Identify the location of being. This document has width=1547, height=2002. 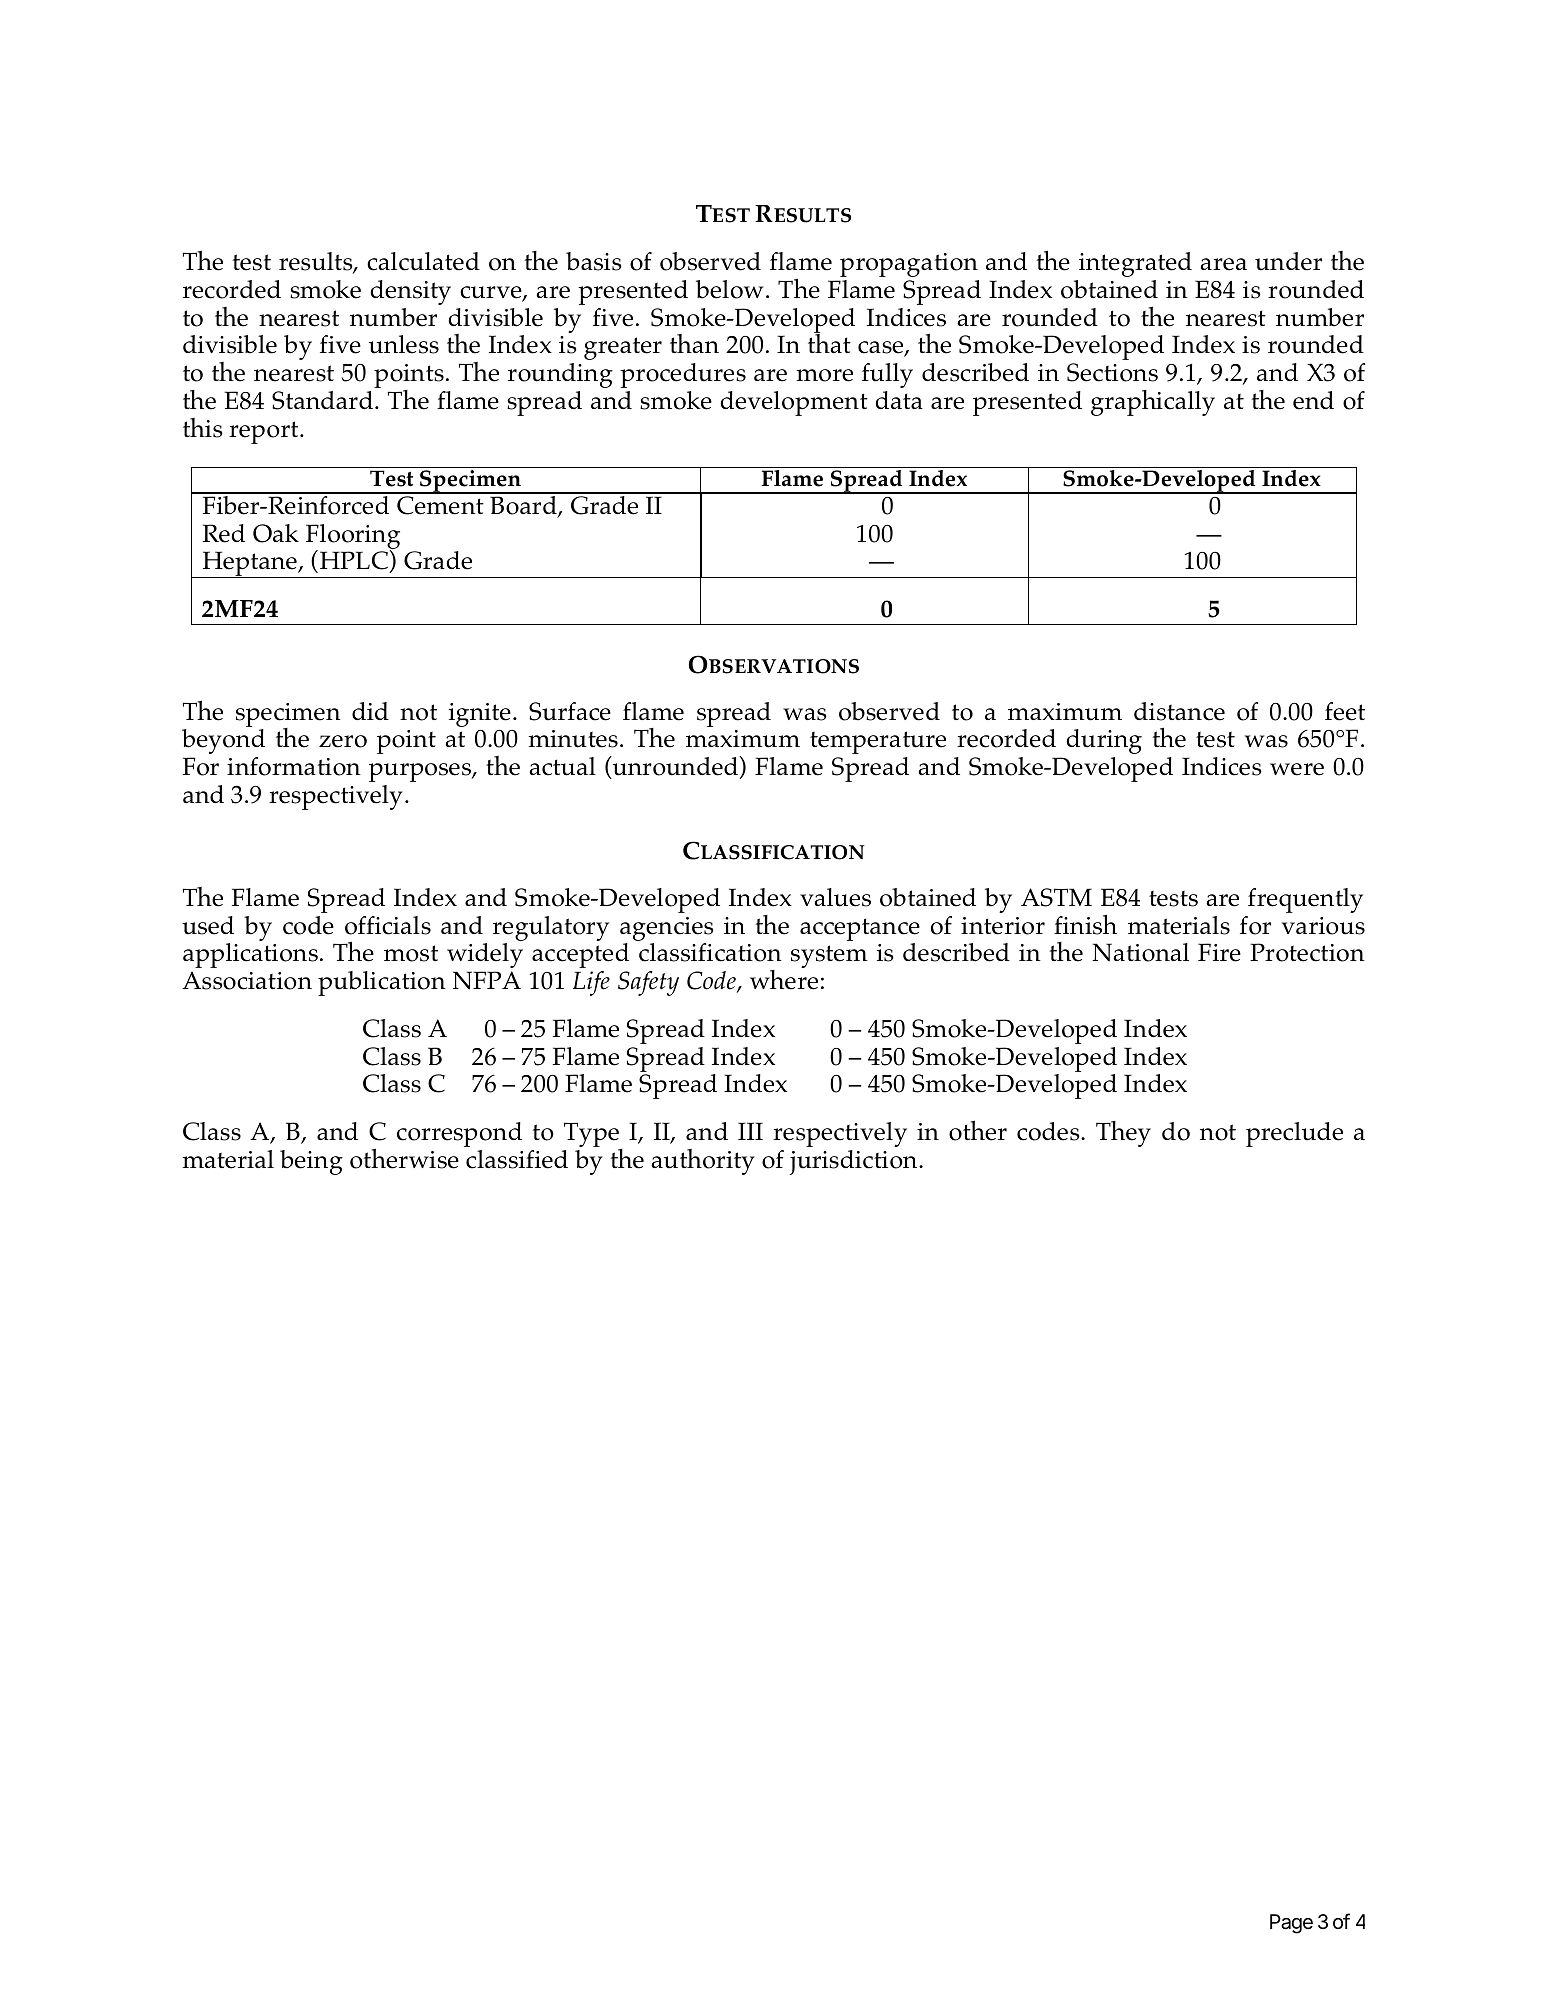
(311, 1162).
